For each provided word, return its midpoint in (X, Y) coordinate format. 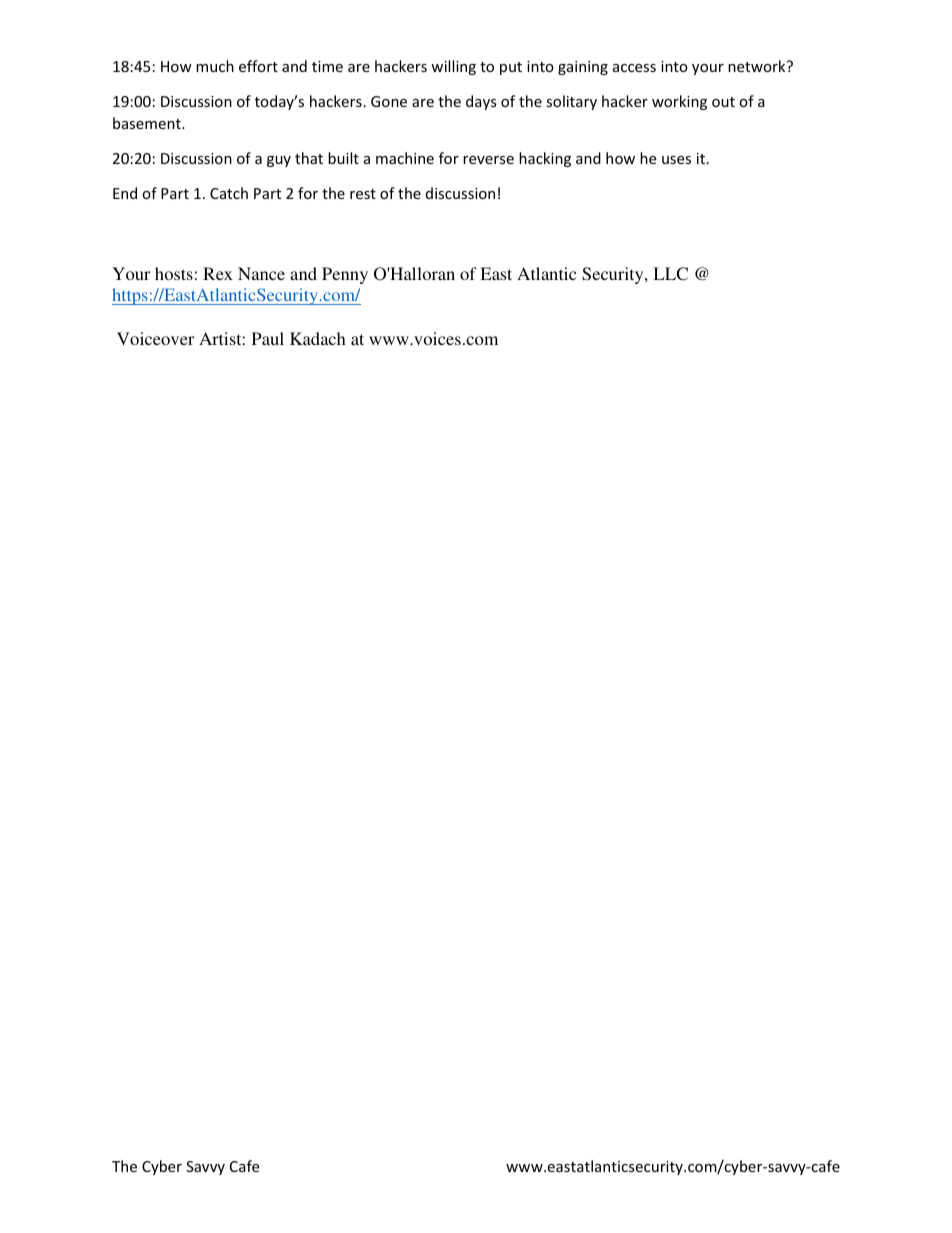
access (634, 68)
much (215, 66)
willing (453, 67)
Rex (218, 273)
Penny (345, 275)
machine (405, 158)
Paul (268, 338)
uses (676, 160)
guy (279, 161)
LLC (670, 274)
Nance (261, 273)
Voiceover (155, 338)
